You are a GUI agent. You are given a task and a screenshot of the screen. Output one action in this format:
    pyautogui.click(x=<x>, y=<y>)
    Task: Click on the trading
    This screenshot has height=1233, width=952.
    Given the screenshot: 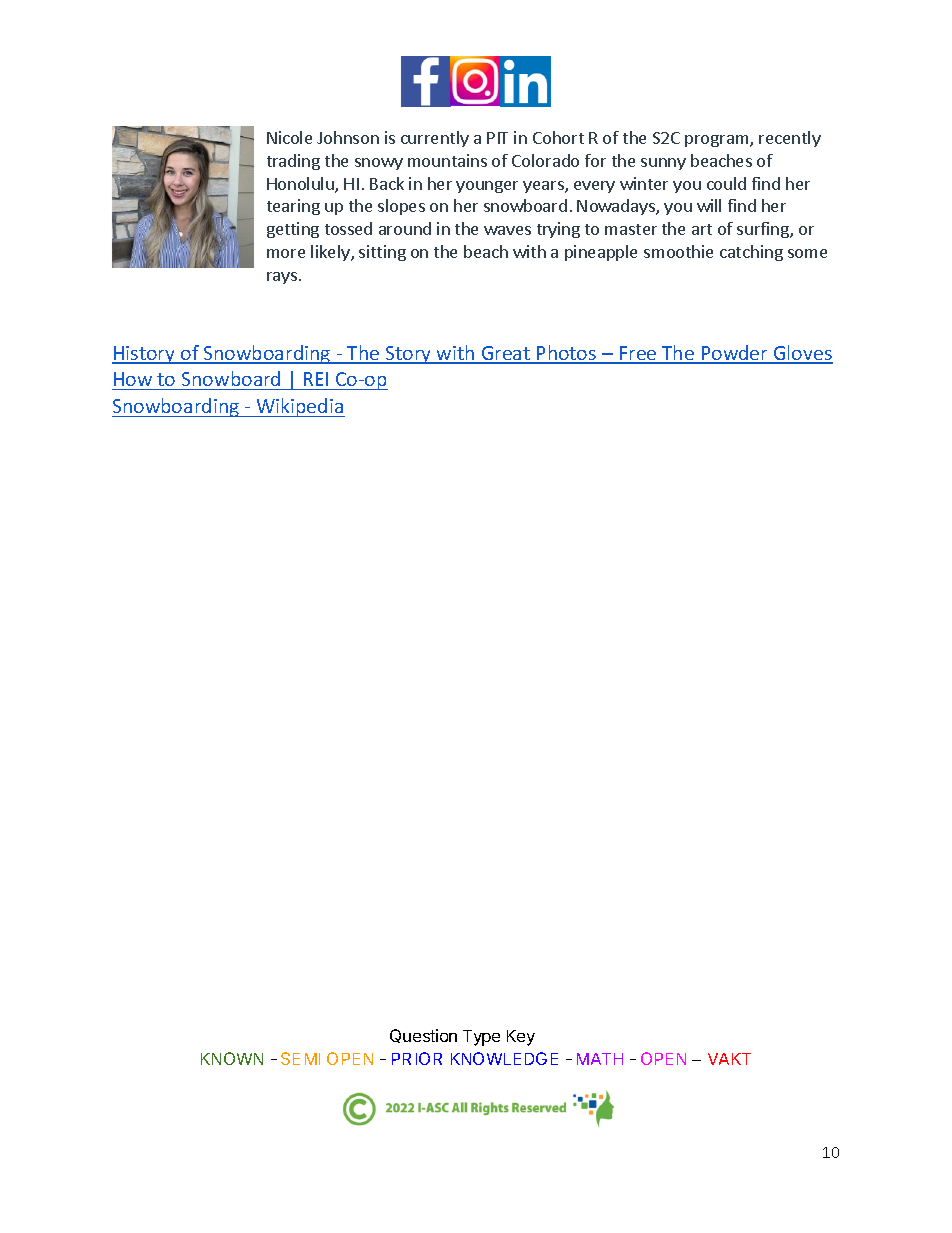 What is the action you would take?
    pyautogui.click(x=293, y=162)
